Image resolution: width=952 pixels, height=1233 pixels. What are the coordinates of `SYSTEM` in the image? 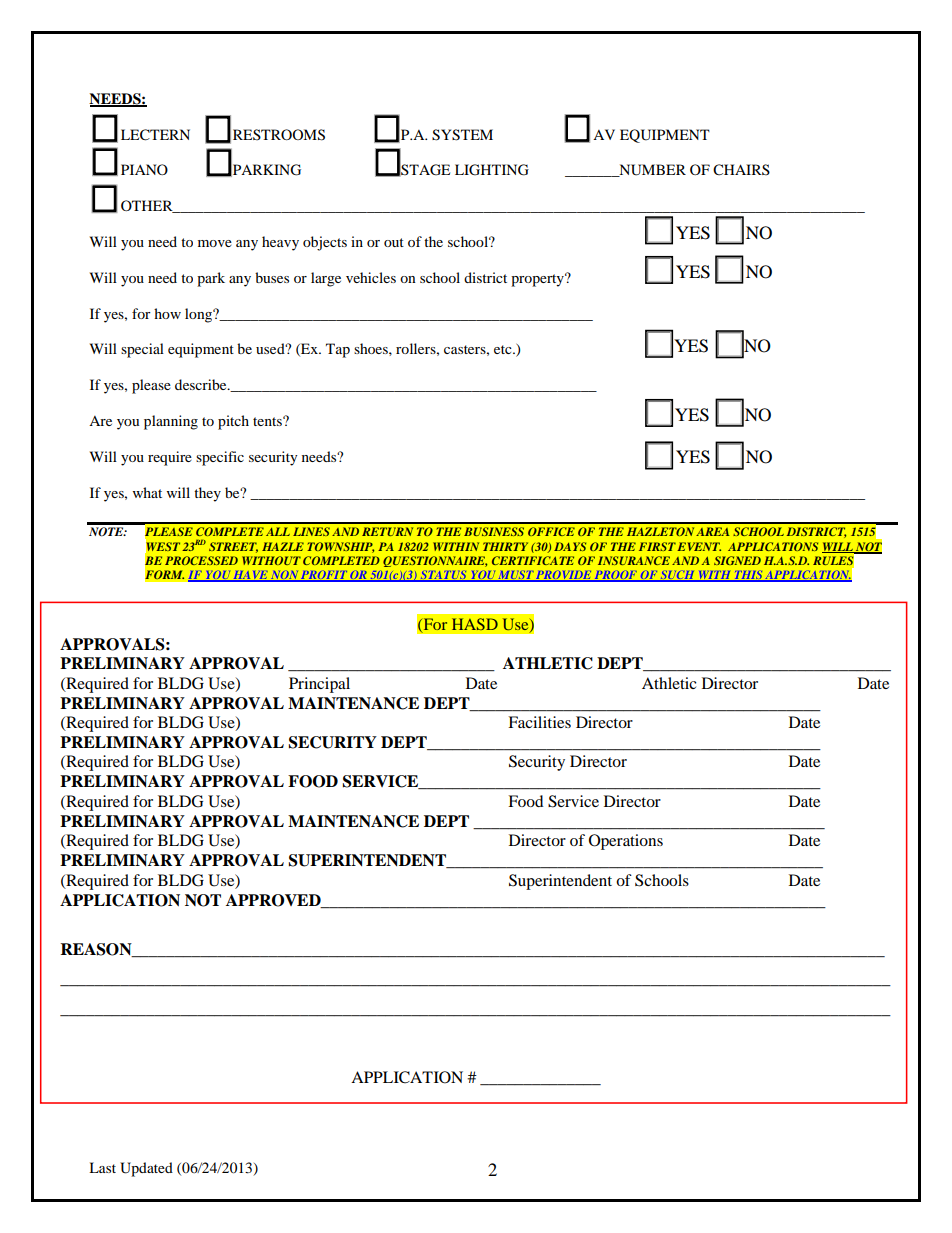 It's located at (462, 135).
